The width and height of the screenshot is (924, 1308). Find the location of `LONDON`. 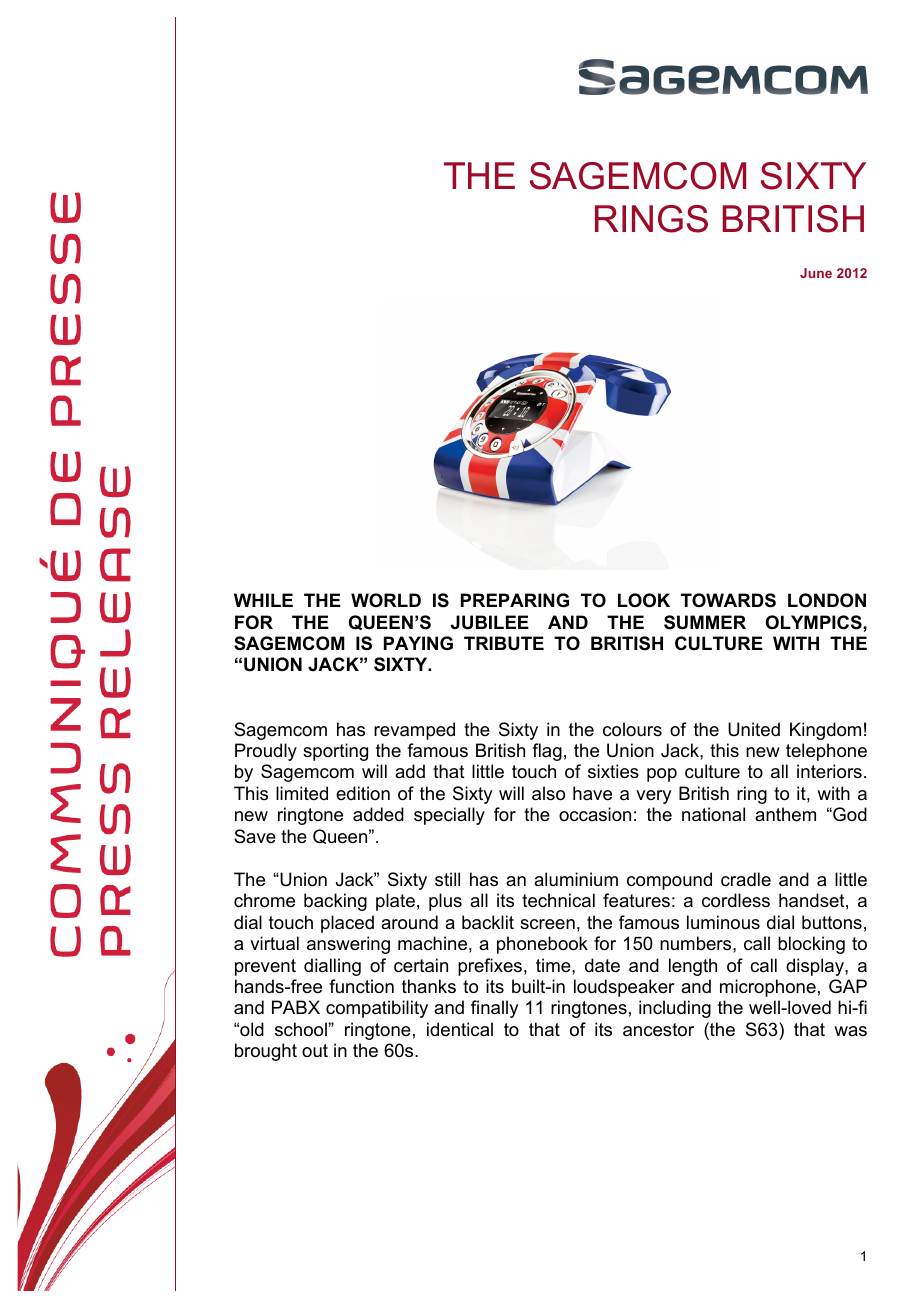

LONDON is located at coordinates (827, 600).
